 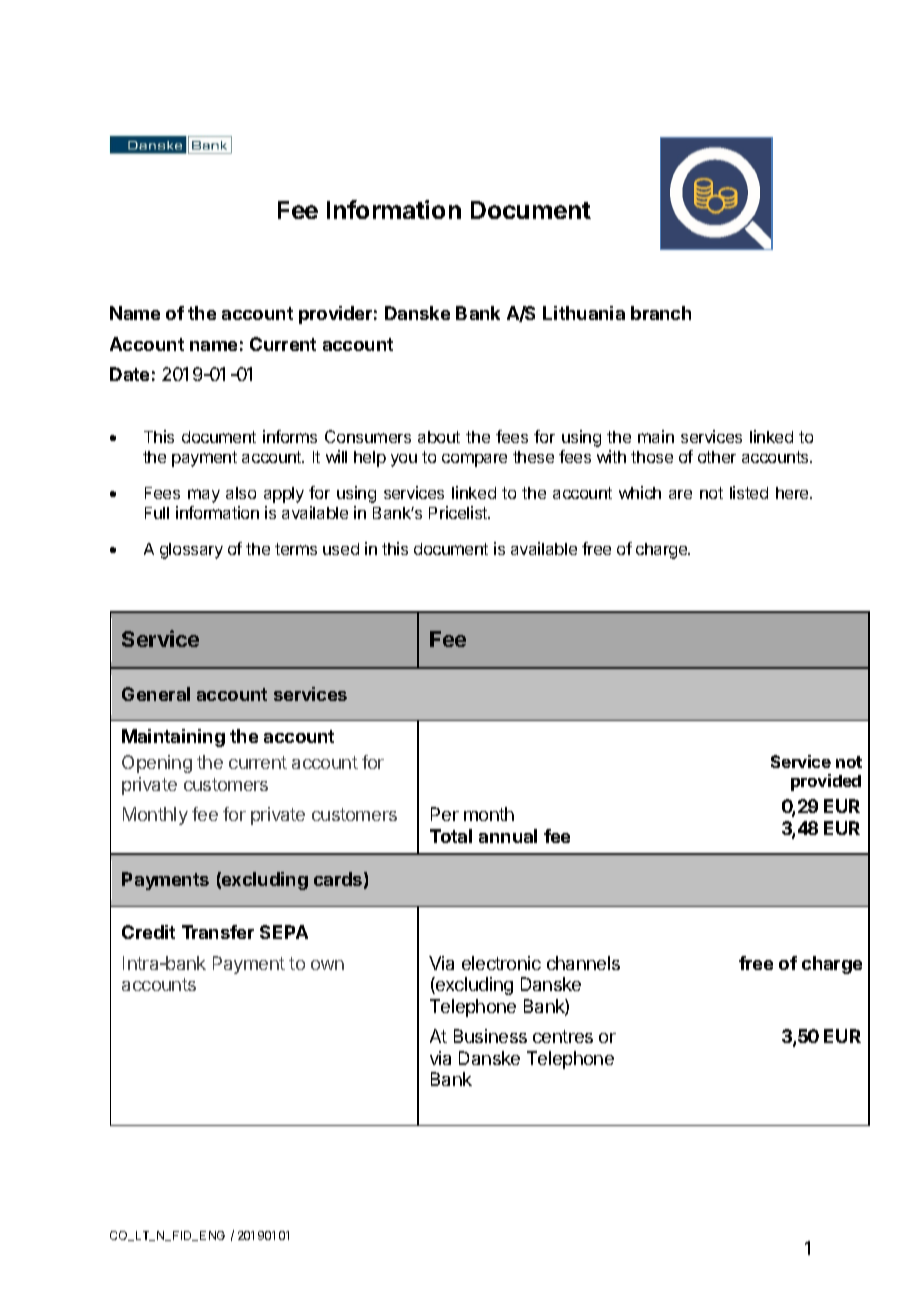 I want to click on Per, so click(x=445, y=814).
